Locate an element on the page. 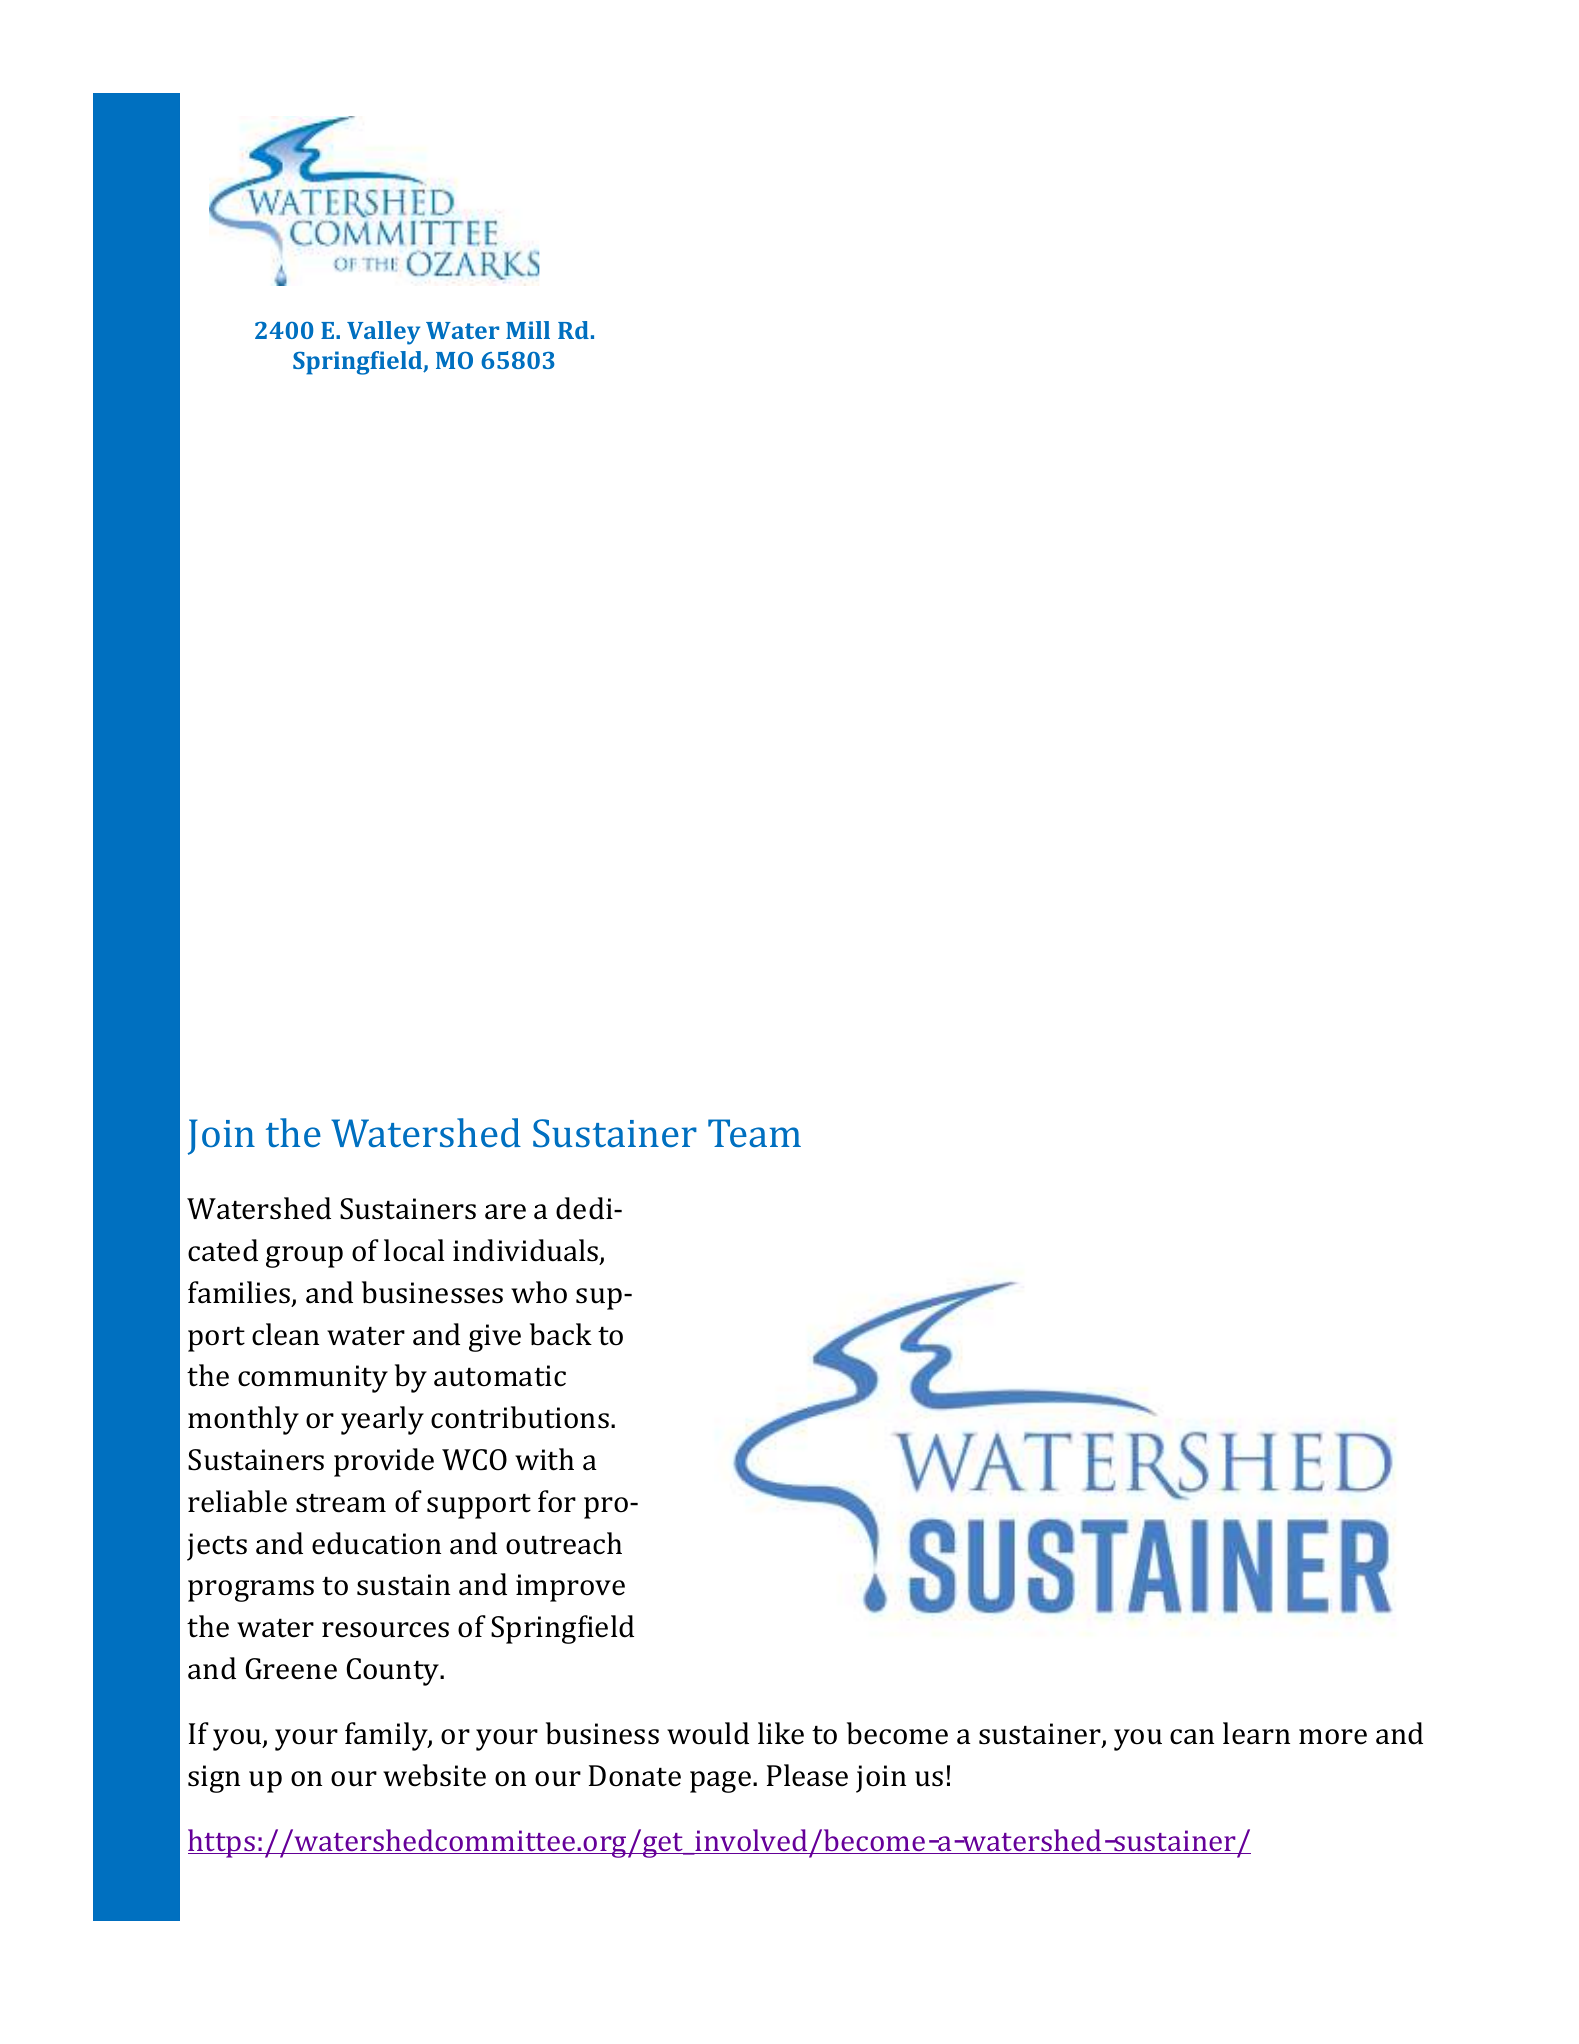  Mill is located at coordinates (528, 330).
